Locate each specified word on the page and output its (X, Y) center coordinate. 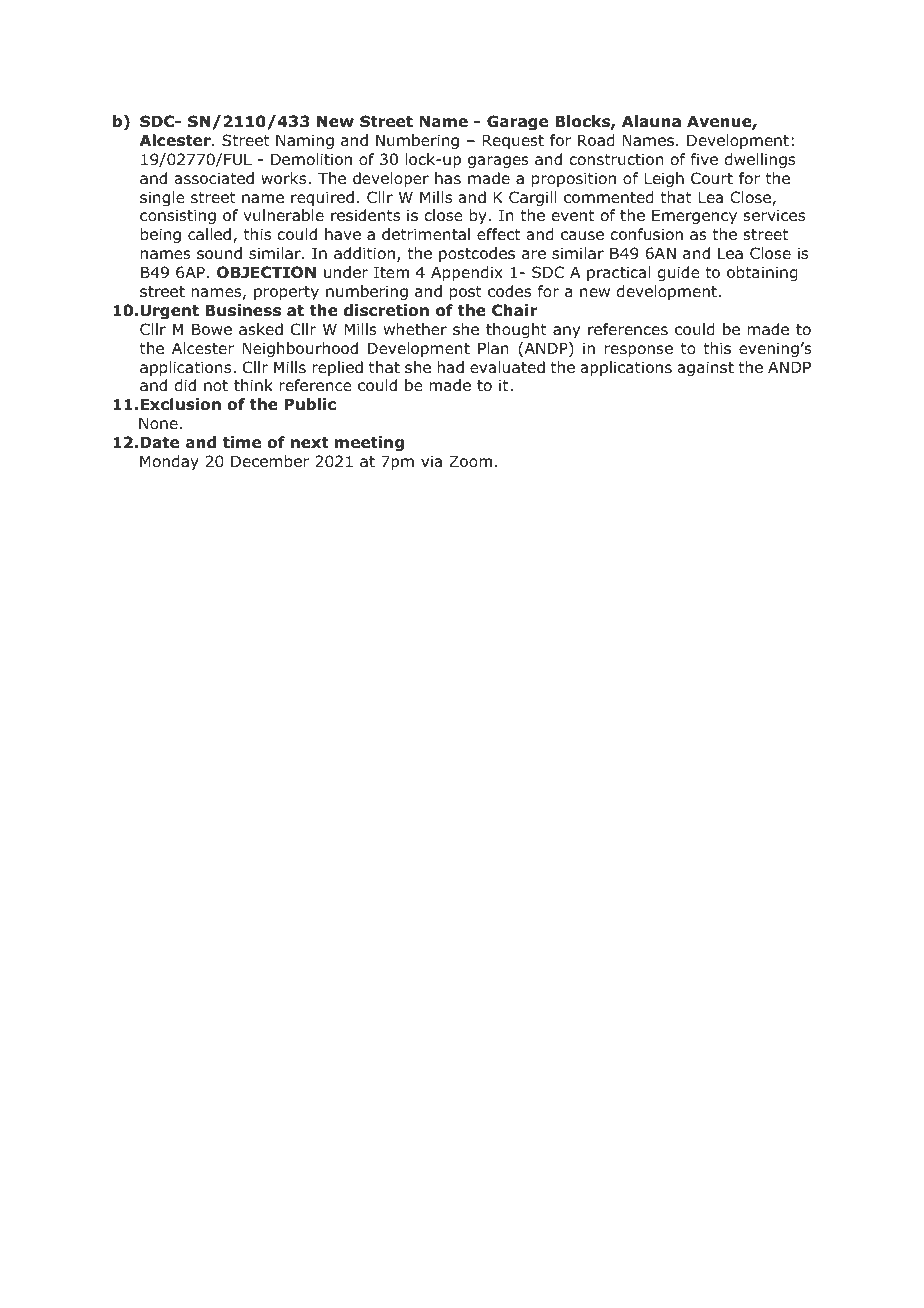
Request (513, 141)
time (242, 442)
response (639, 351)
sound (219, 253)
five (704, 159)
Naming (305, 141)
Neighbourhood (300, 349)
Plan (493, 348)
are (534, 254)
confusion (646, 234)
